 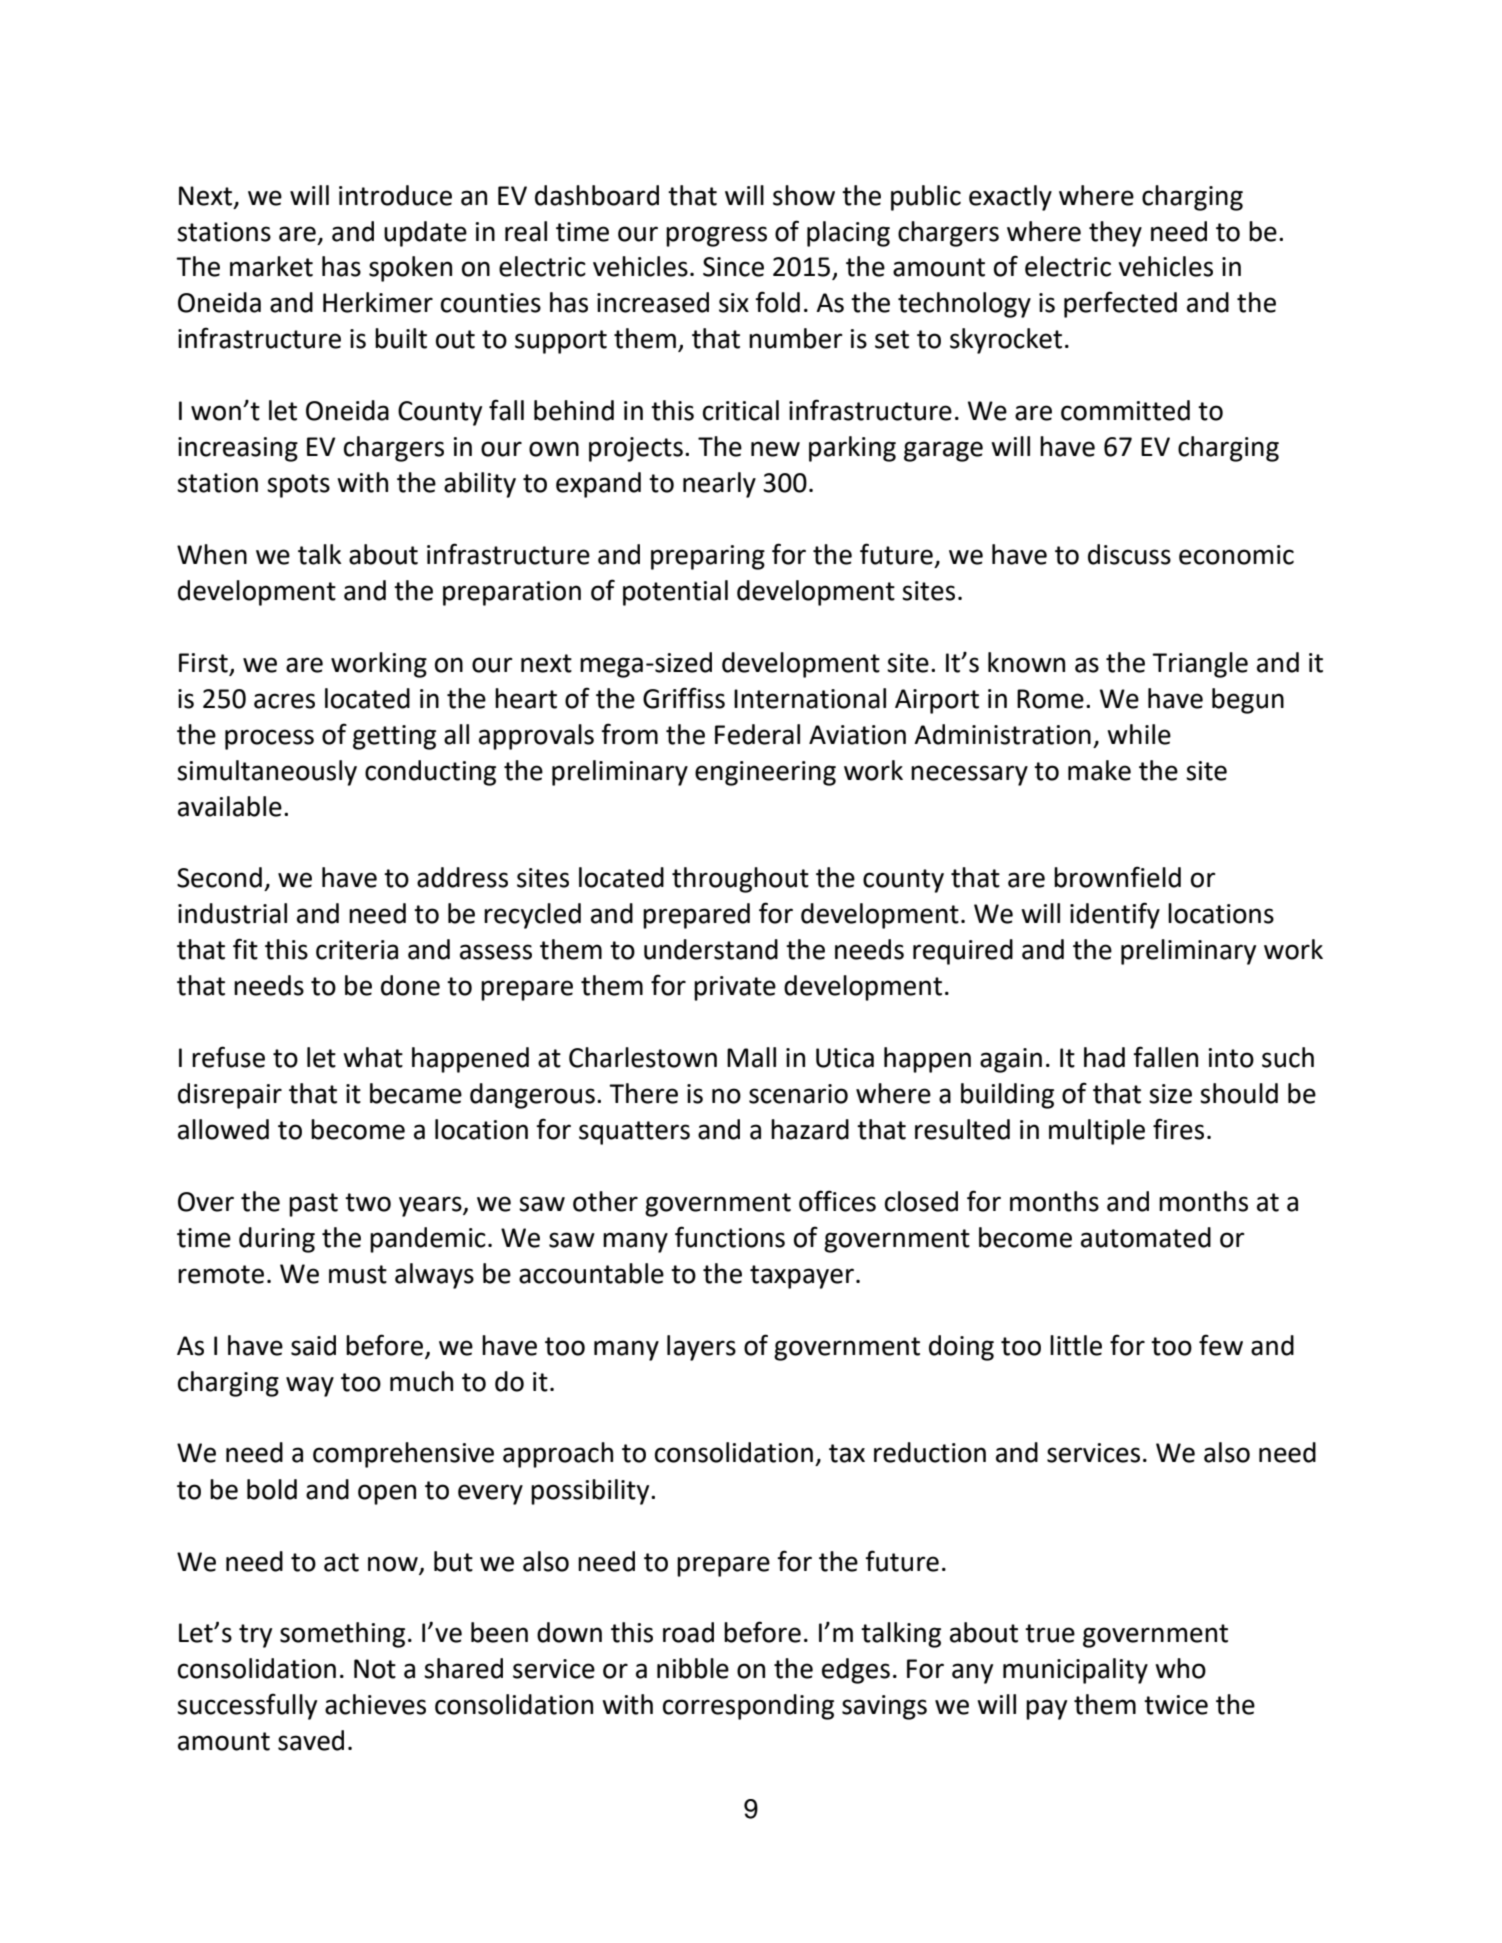 What do you see at coordinates (416, 1093) in the document?
I see `became` at bounding box center [416, 1093].
